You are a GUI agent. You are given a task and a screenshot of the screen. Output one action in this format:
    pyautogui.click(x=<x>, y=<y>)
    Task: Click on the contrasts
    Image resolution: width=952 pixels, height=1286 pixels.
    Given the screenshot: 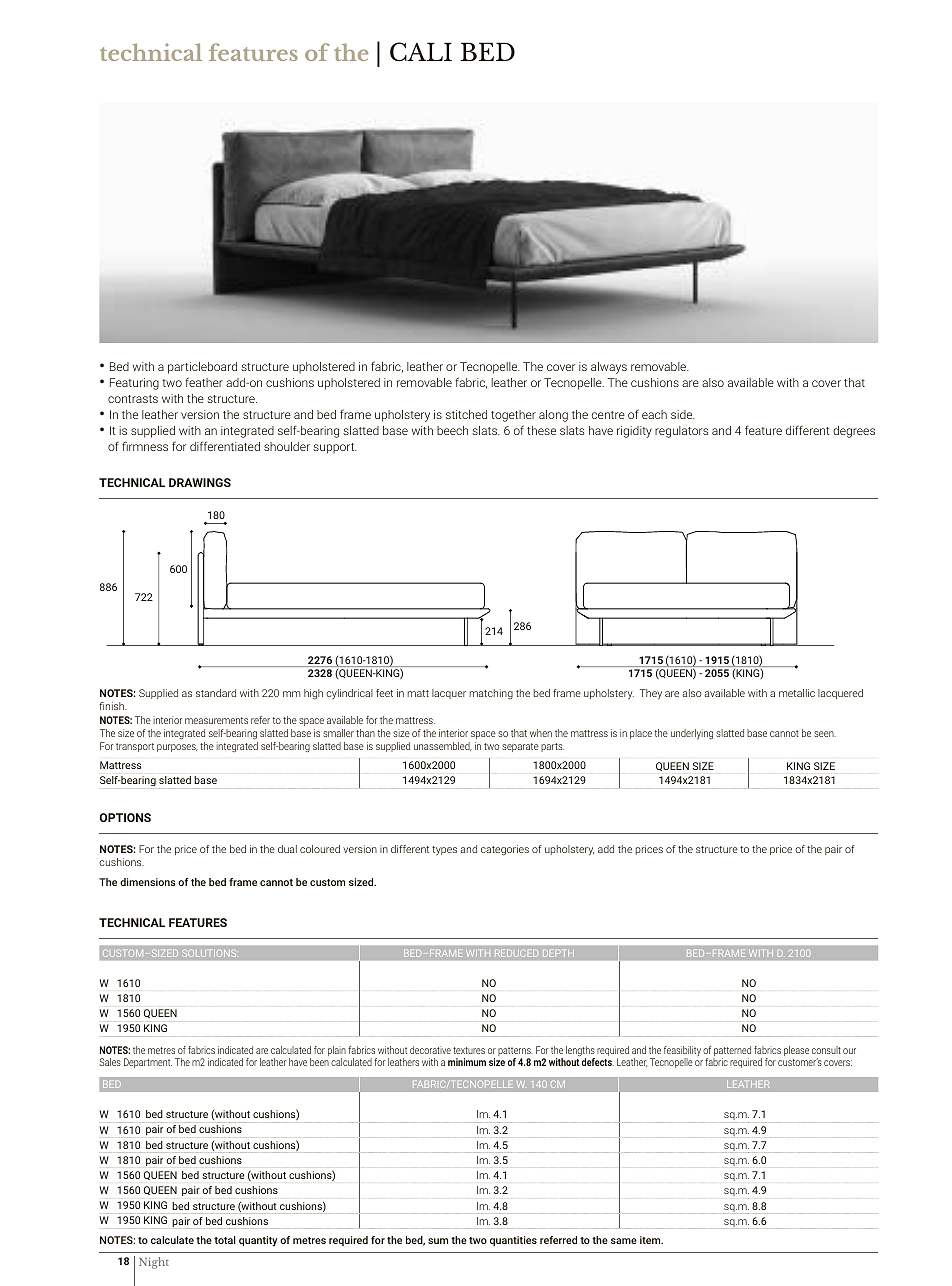 What is the action you would take?
    pyautogui.click(x=133, y=399)
